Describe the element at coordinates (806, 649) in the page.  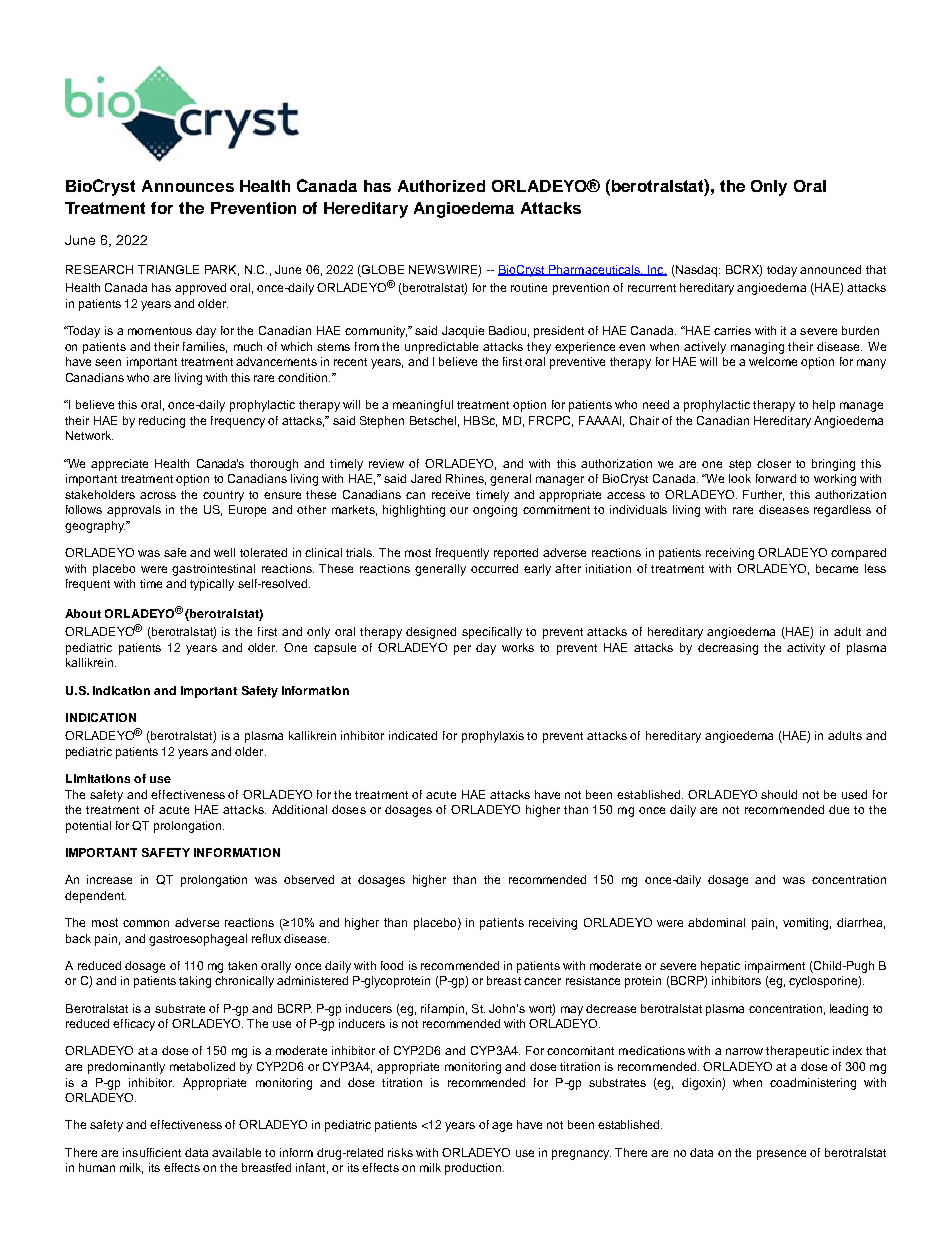
I see `activity` at that location.
